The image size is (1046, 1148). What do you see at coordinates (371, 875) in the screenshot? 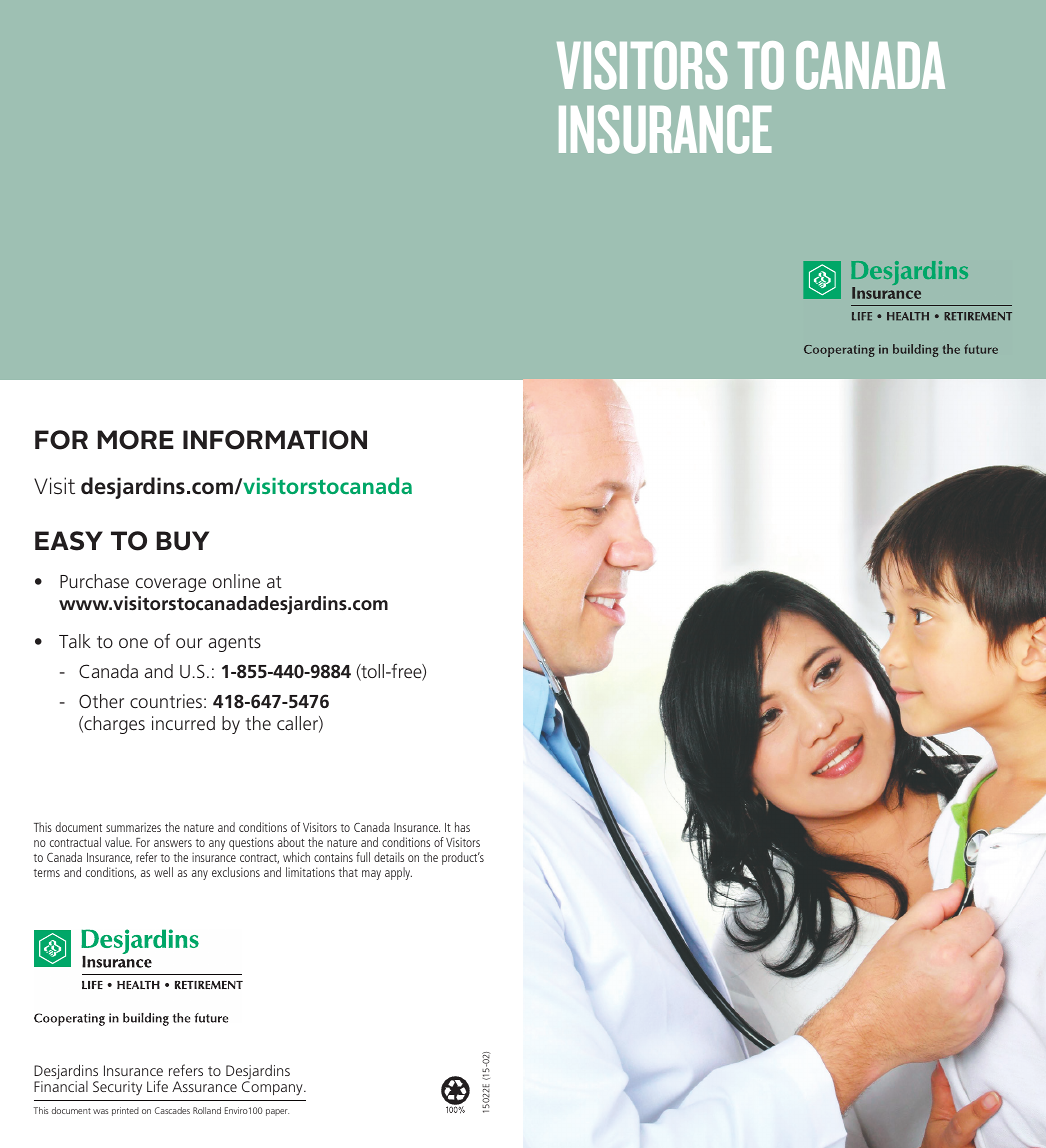
I see `may` at bounding box center [371, 875].
